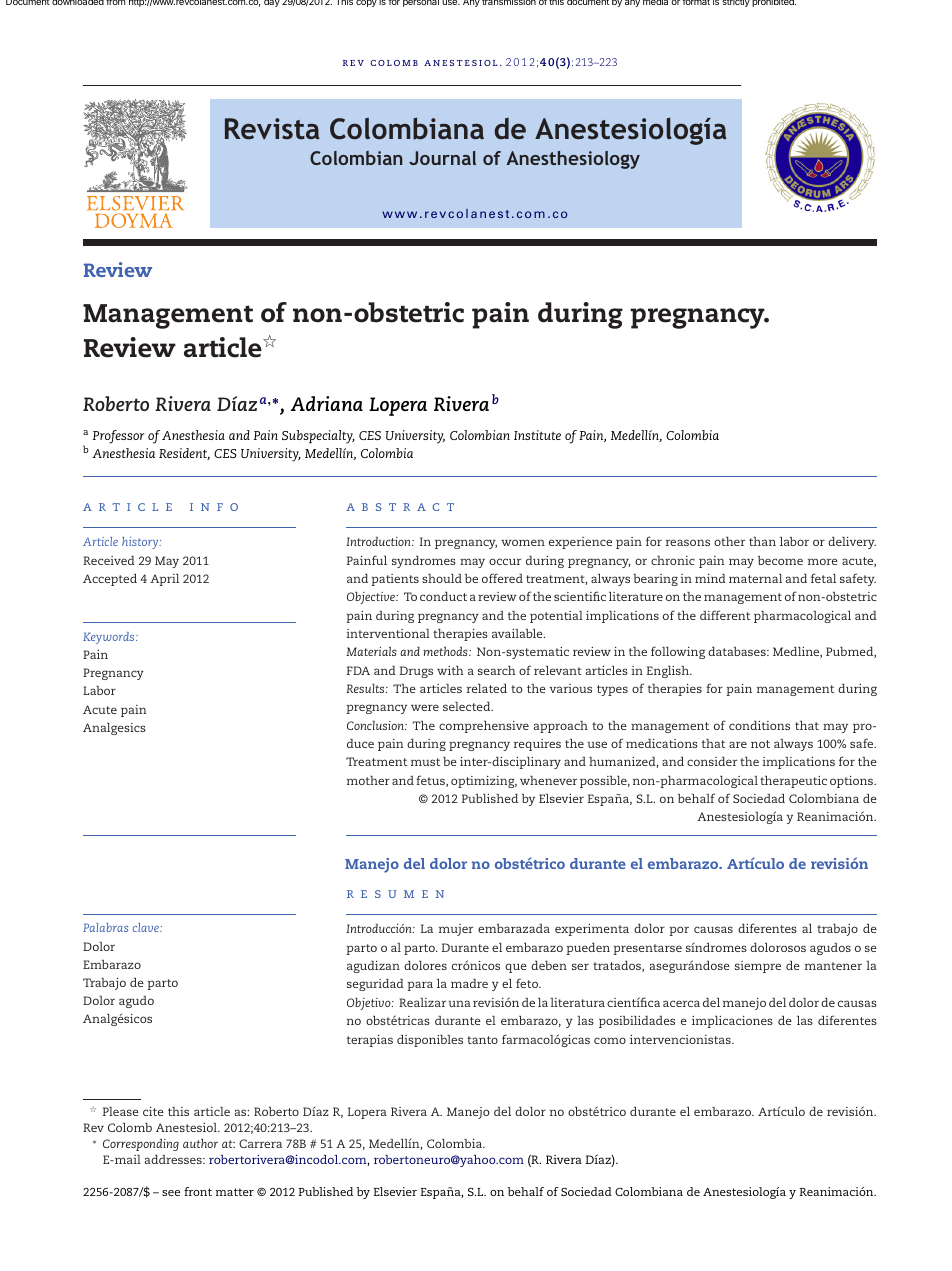  What do you see at coordinates (174, 1159) in the screenshot?
I see `addresses` at bounding box center [174, 1159].
